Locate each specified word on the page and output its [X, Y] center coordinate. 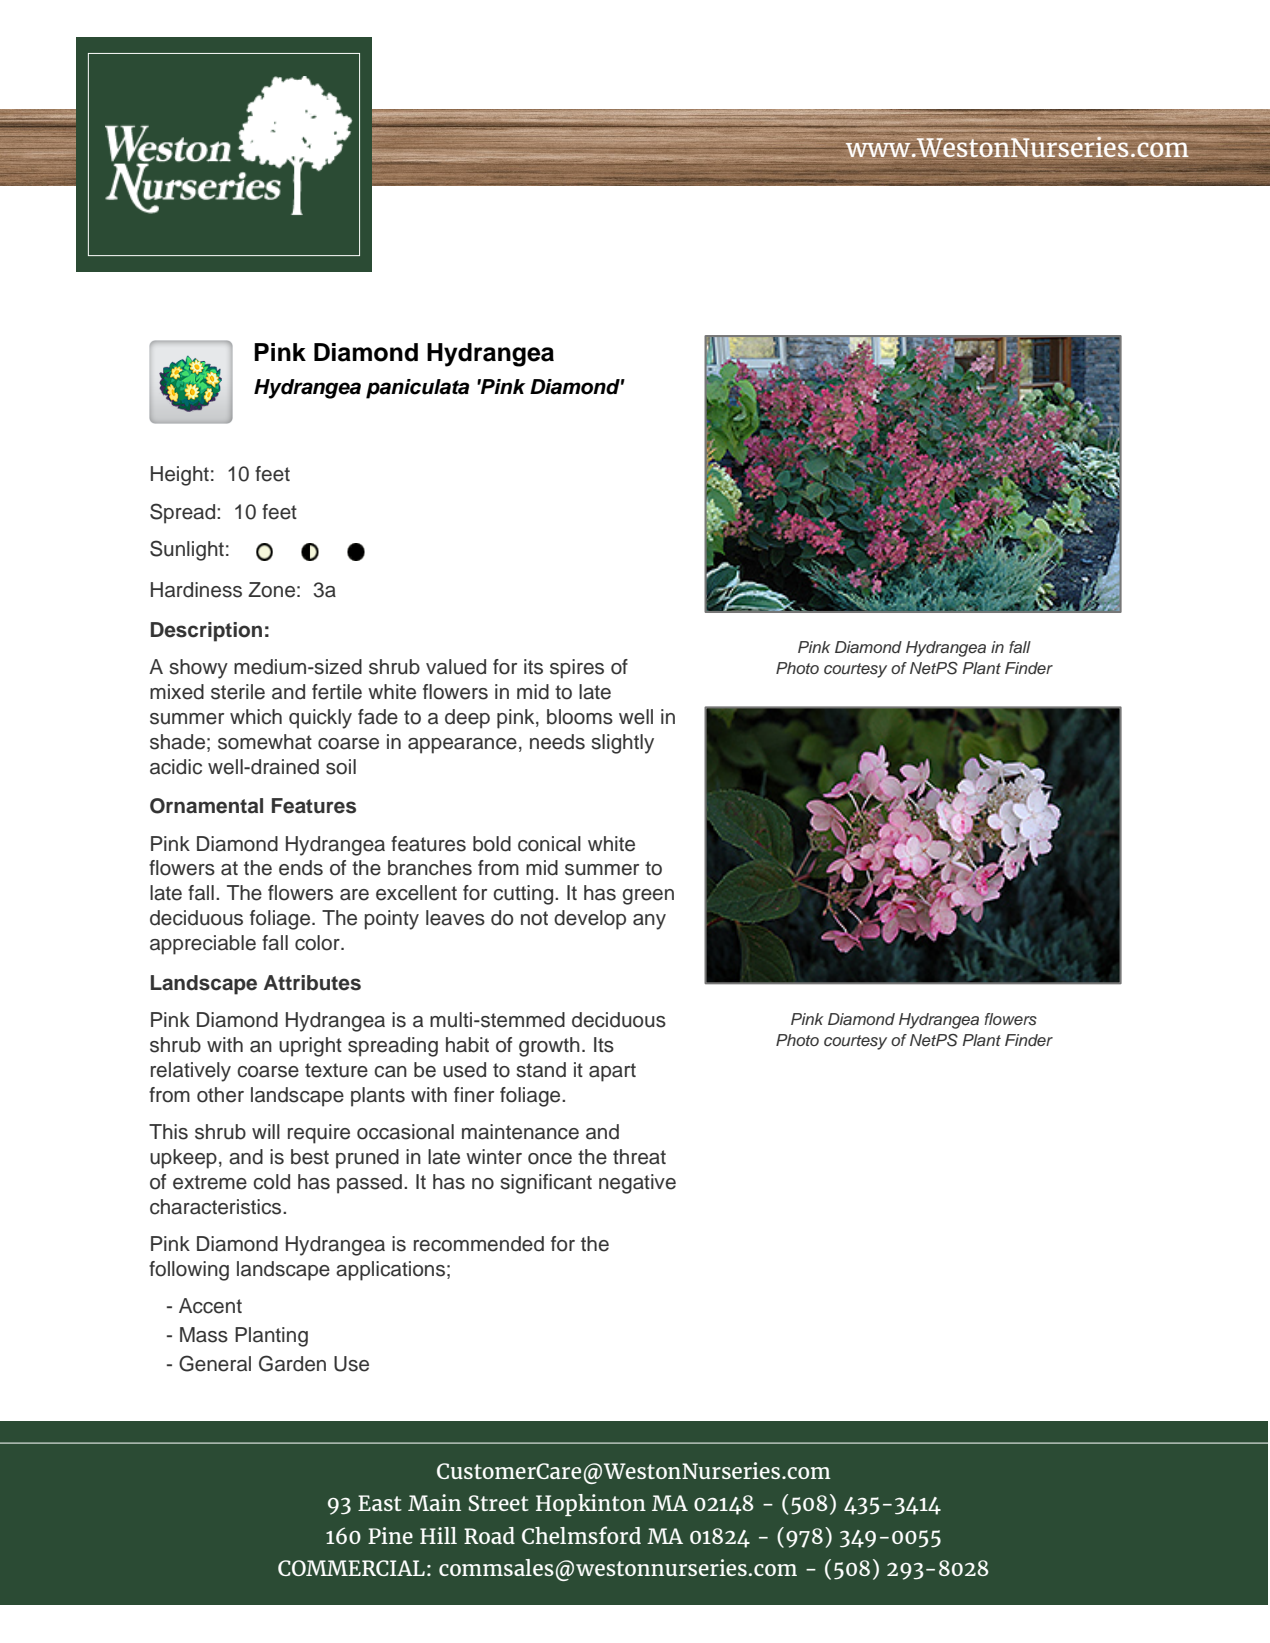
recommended [479, 1244]
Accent [210, 1306]
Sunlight [187, 550]
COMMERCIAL [351, 1568]
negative [637, 1184]
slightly [622, 744]
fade [378, 717]
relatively [191, 1072]
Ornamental [206, 806]
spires [577, 669]
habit [467, 1045]
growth [549, 1047]
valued [456, 667]
